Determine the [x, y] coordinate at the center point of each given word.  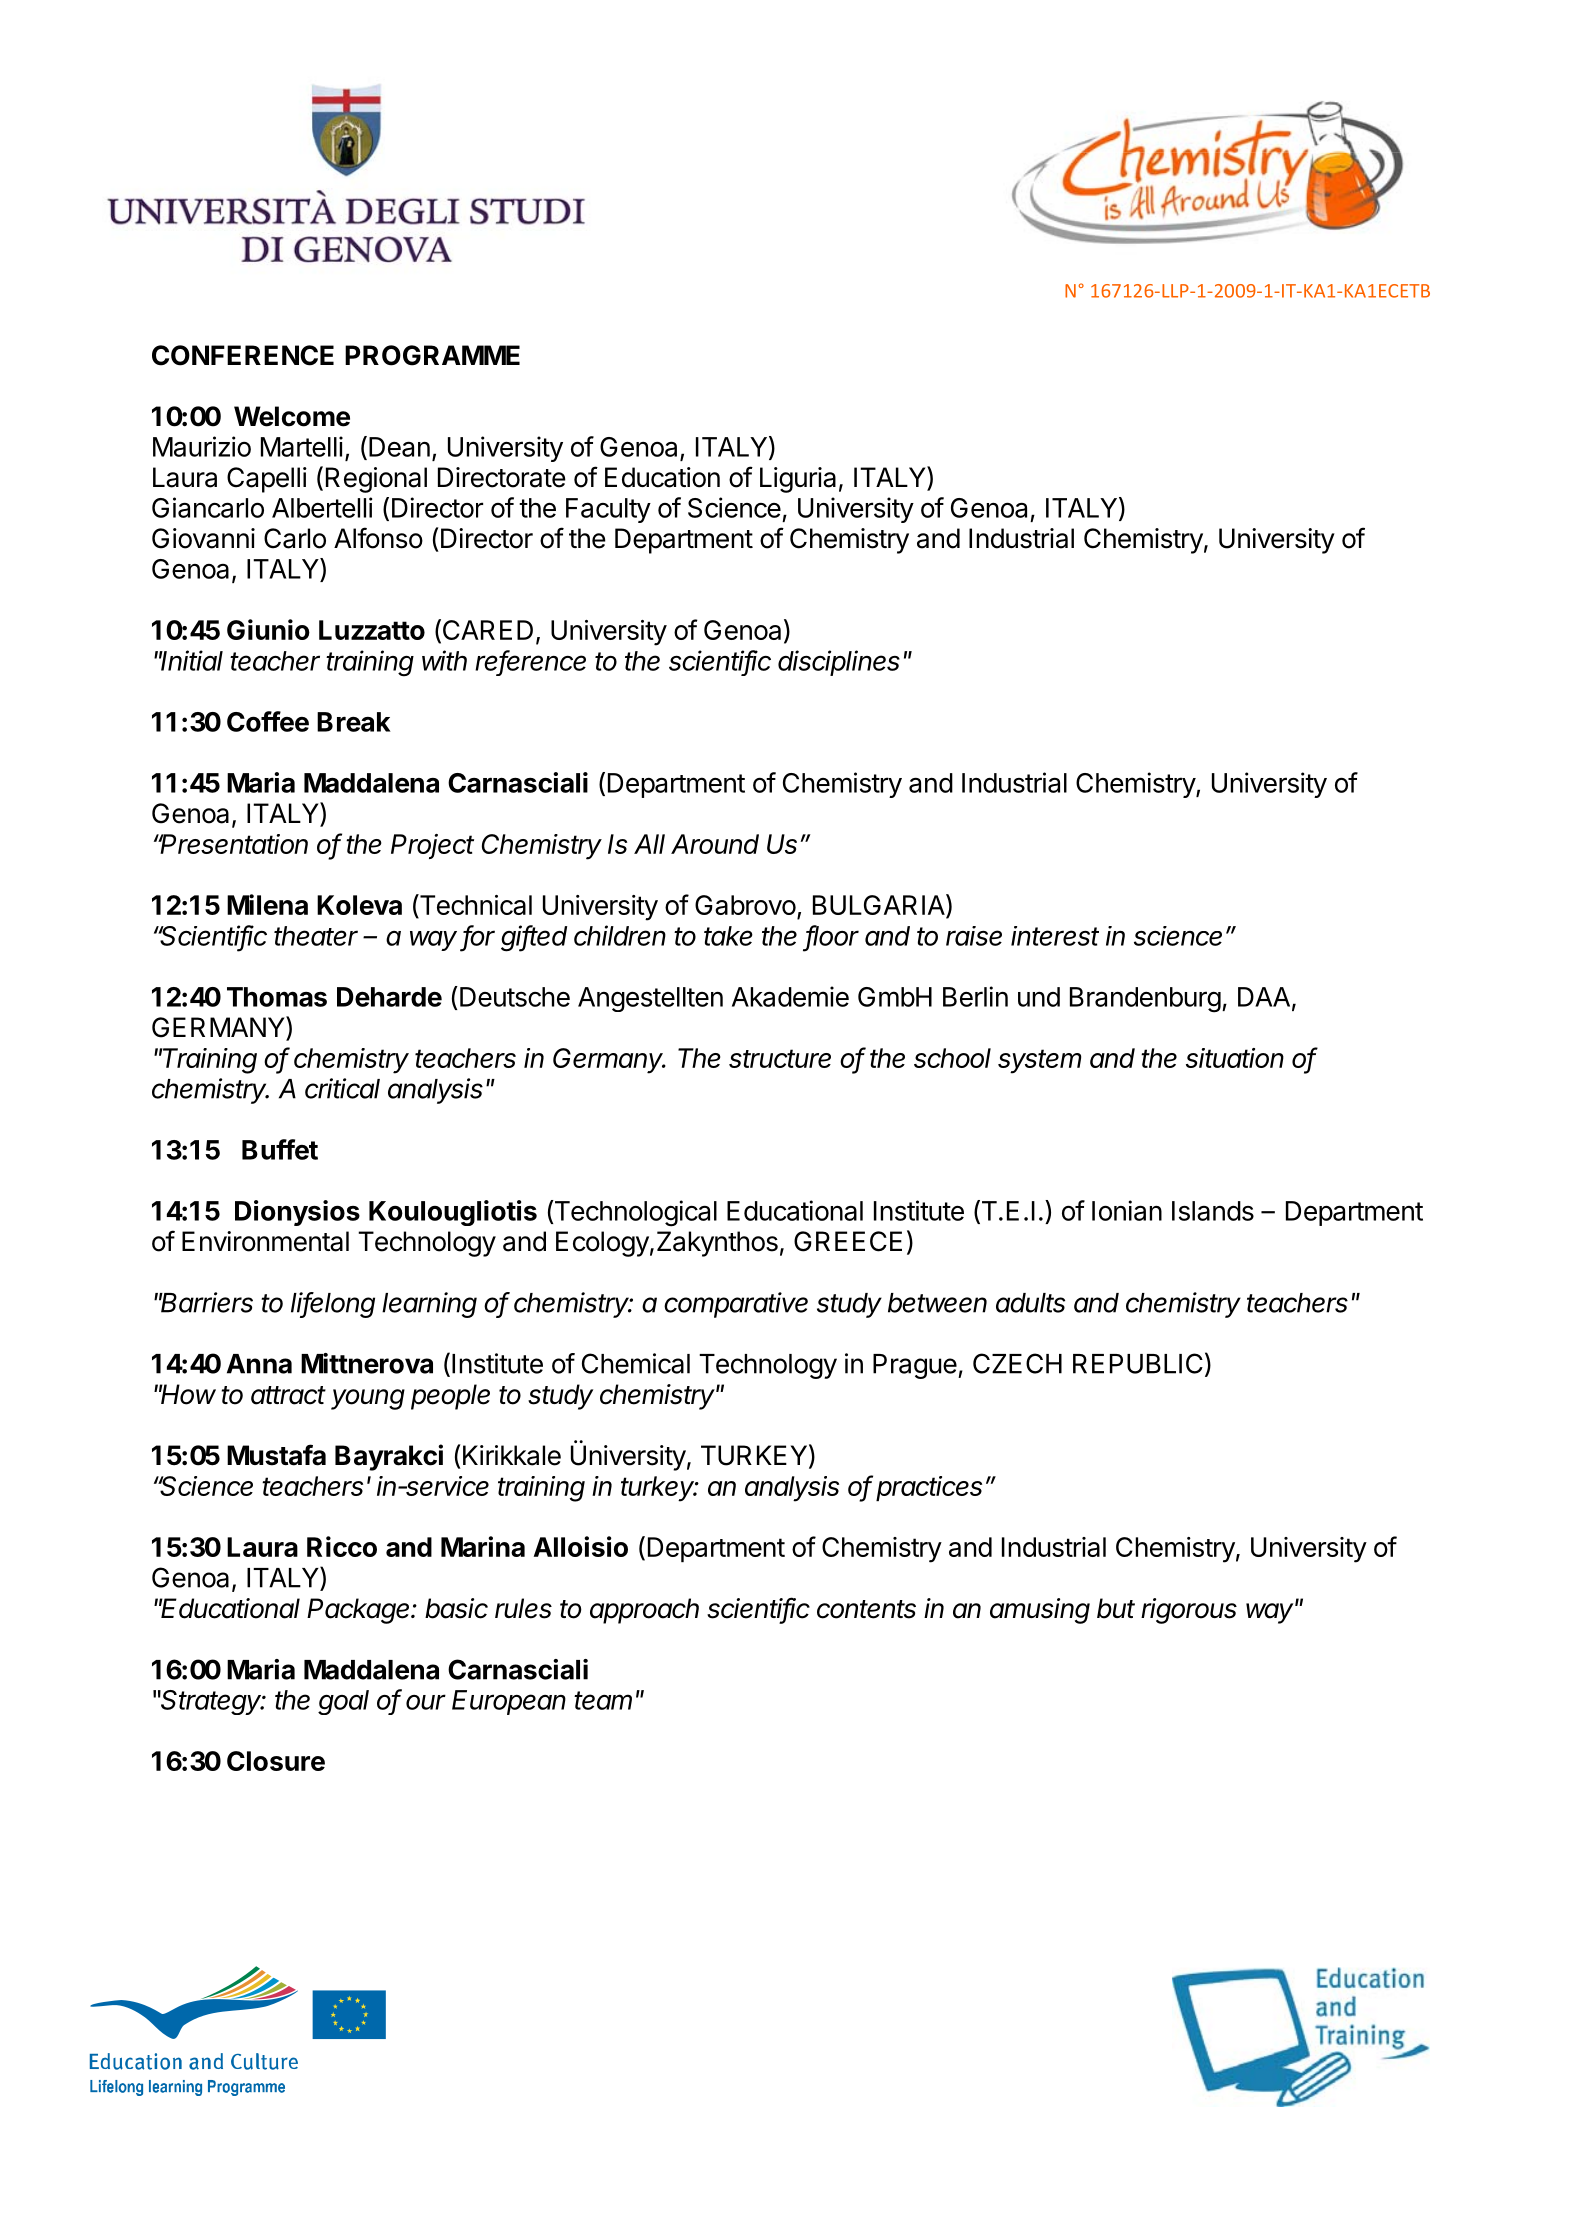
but [1116, 1608]
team [603, 1700]
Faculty [608, 510]
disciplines [839, 663]
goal [343, 1702]
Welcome [292, 416]
